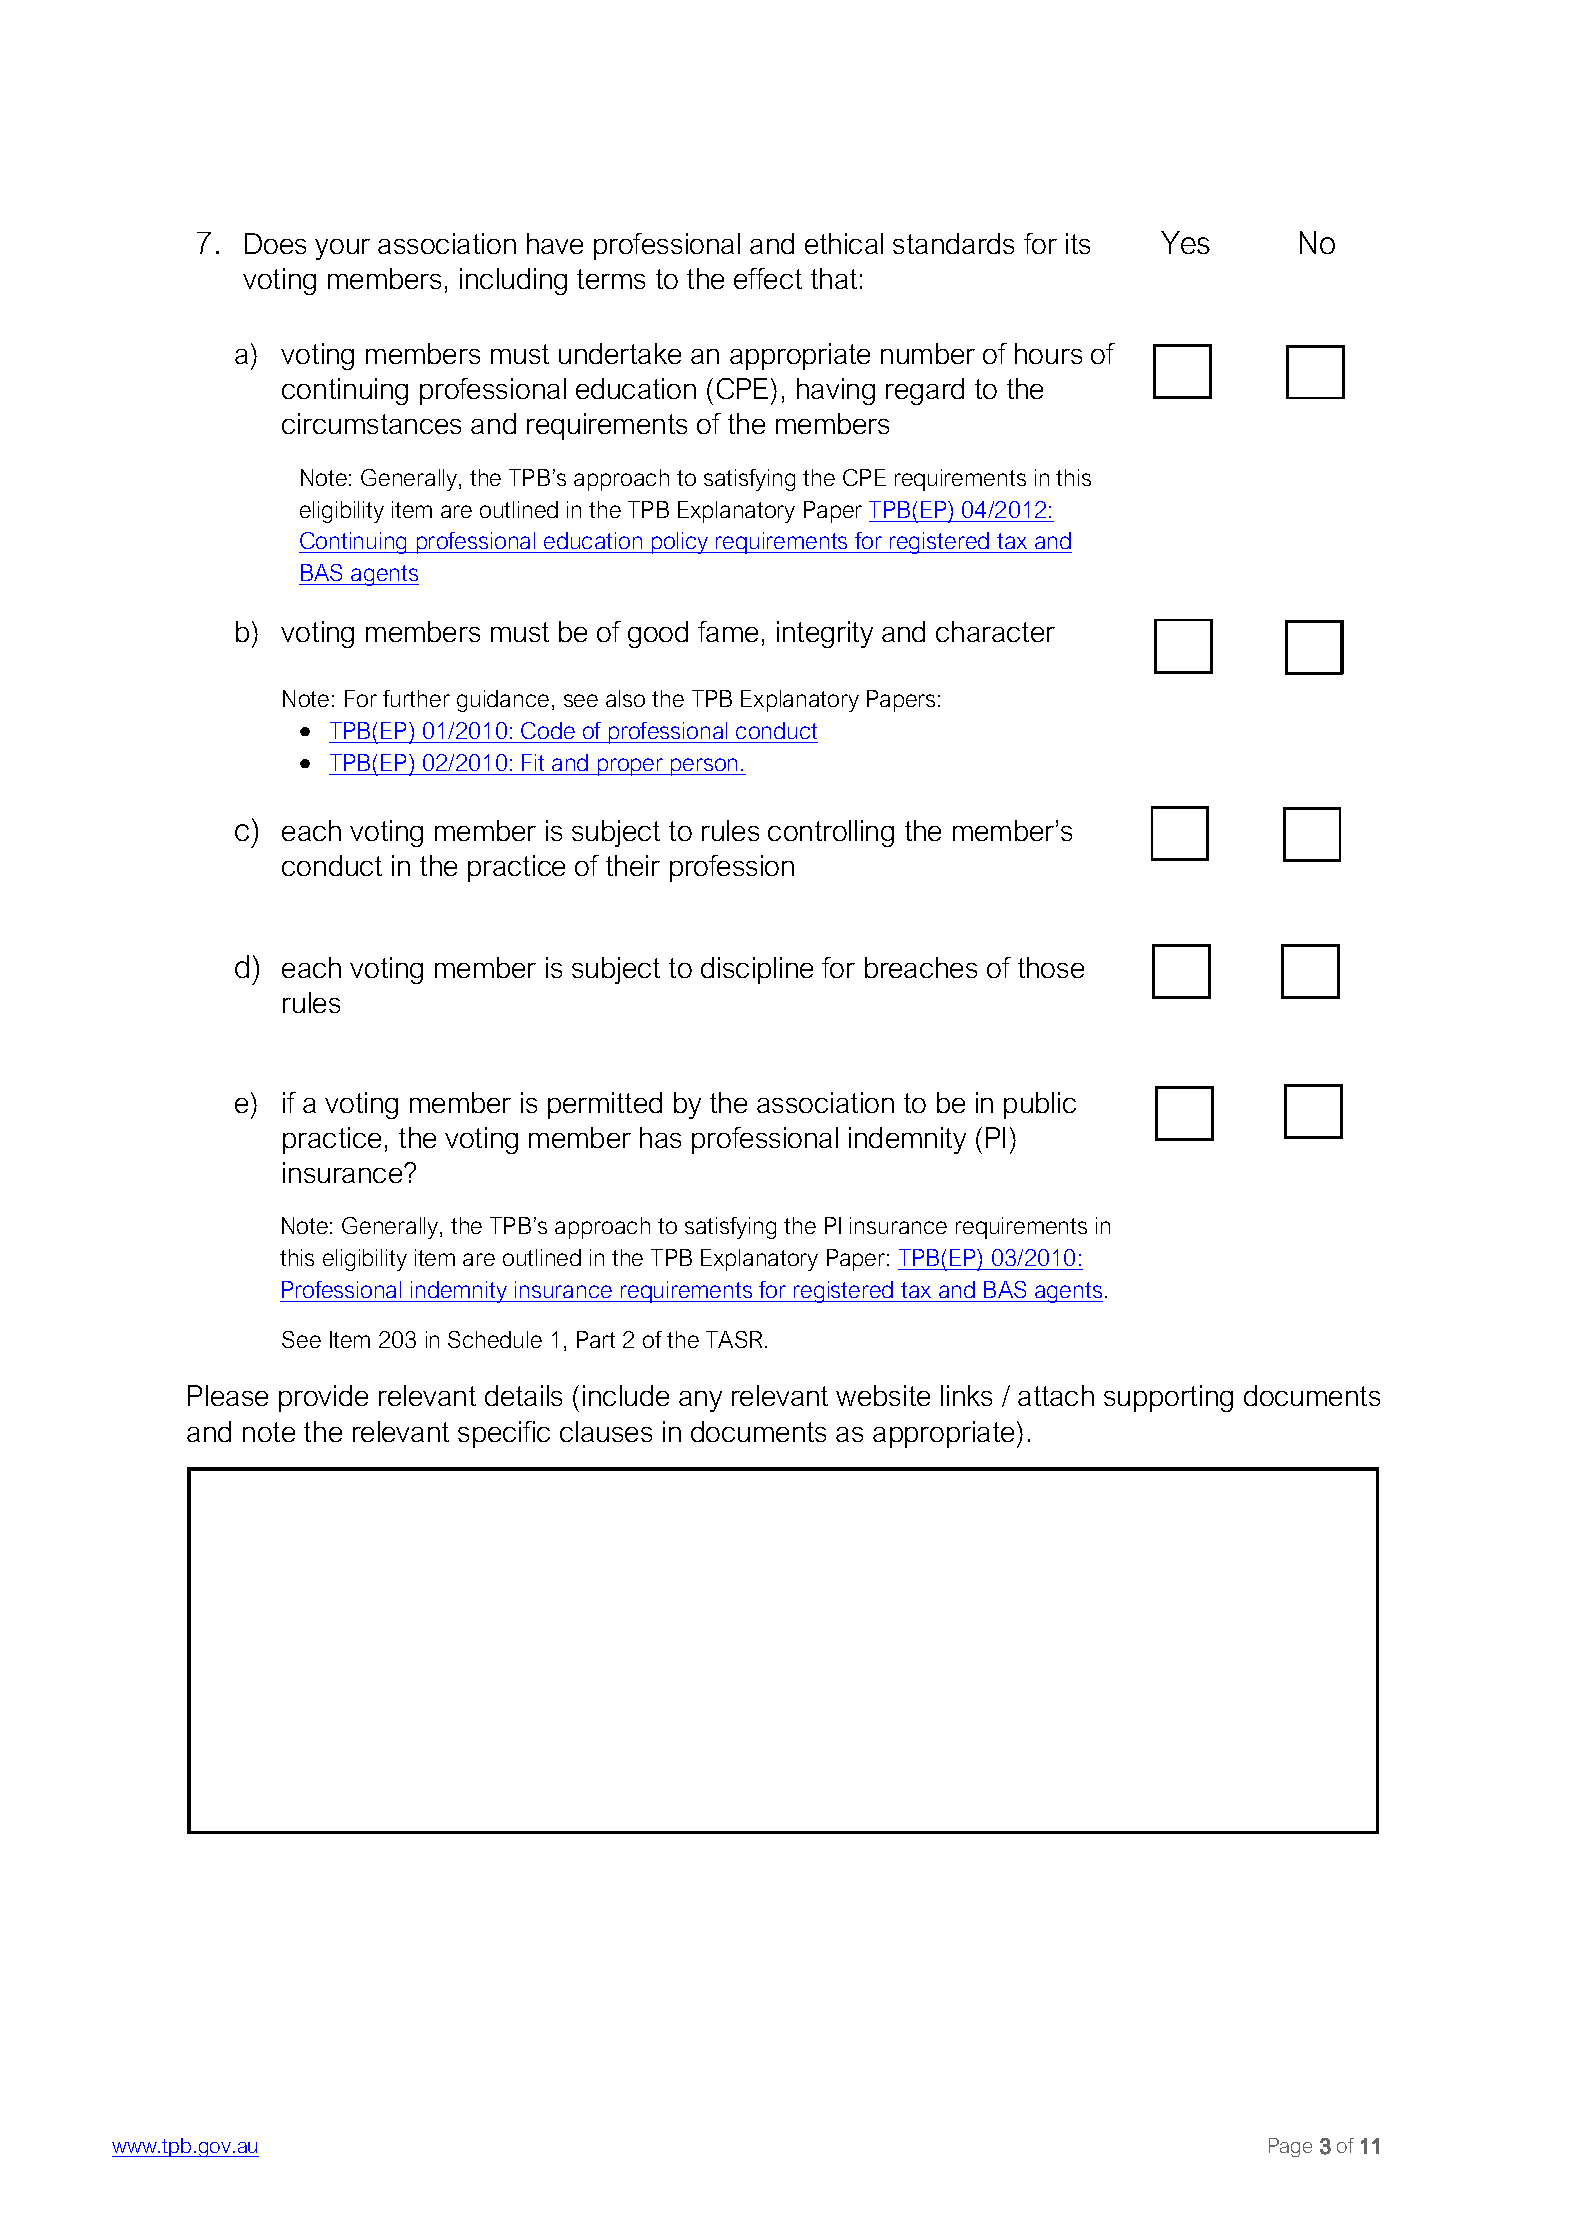 The width and height of the page is (1569, 2219). What do you see at coordinates (228, 1395) in the page?
I see `Please` at bounding box center [228, 1395].
